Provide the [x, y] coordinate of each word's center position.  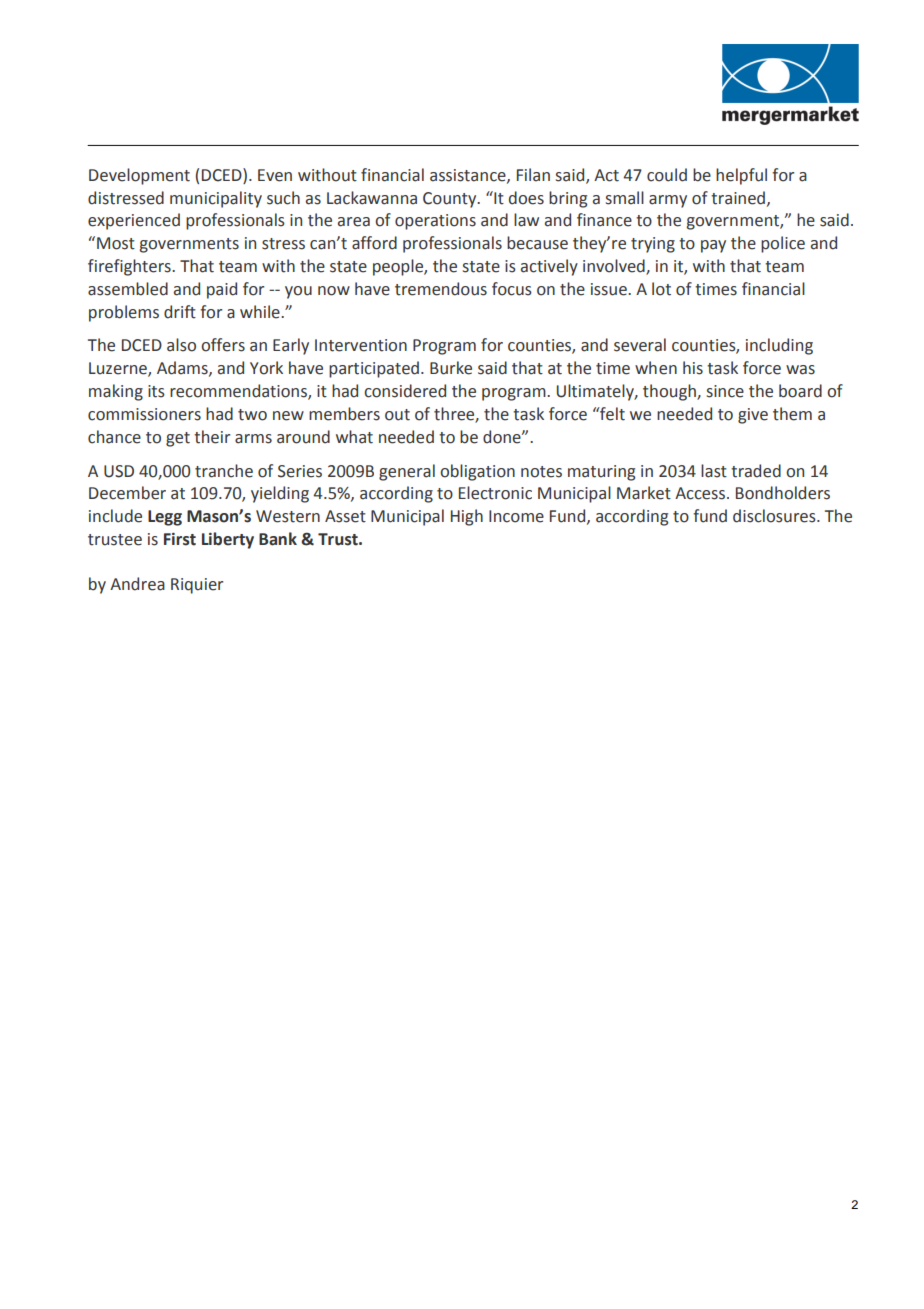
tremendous [441, 289]
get [178, 439]
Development [139, 176]
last [714, 471]
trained [738, 198]
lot [661, 289]
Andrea [137, 584]
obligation [477, 472]
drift [180, 312]
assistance [469, 176]
